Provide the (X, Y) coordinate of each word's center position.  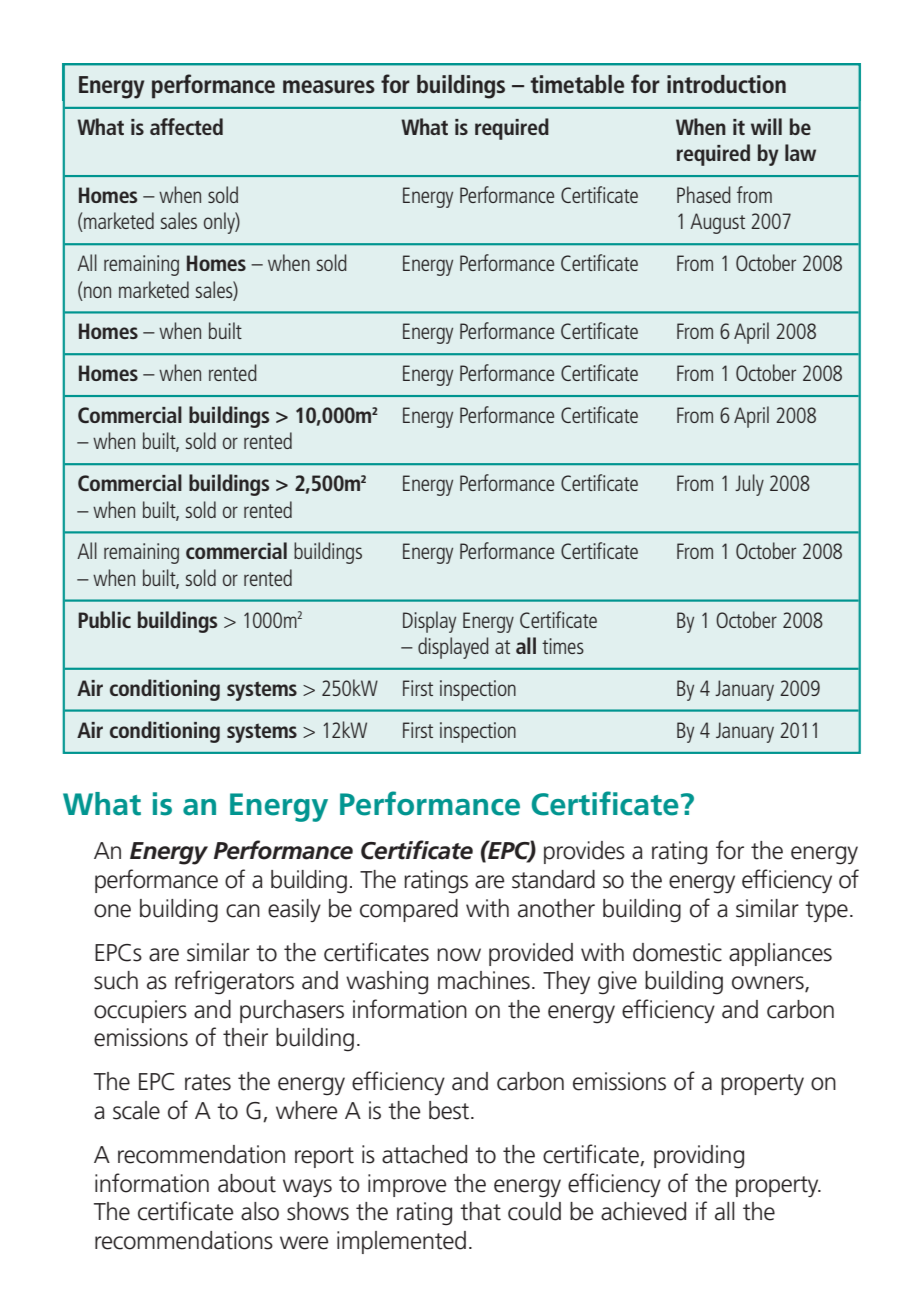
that (480, 1211)
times (563, 646)
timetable (577, 84)
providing (699, 1157)
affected (186, 126)
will (766, 126)
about (247, 1183)
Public (104, 619)
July (749, 485)
